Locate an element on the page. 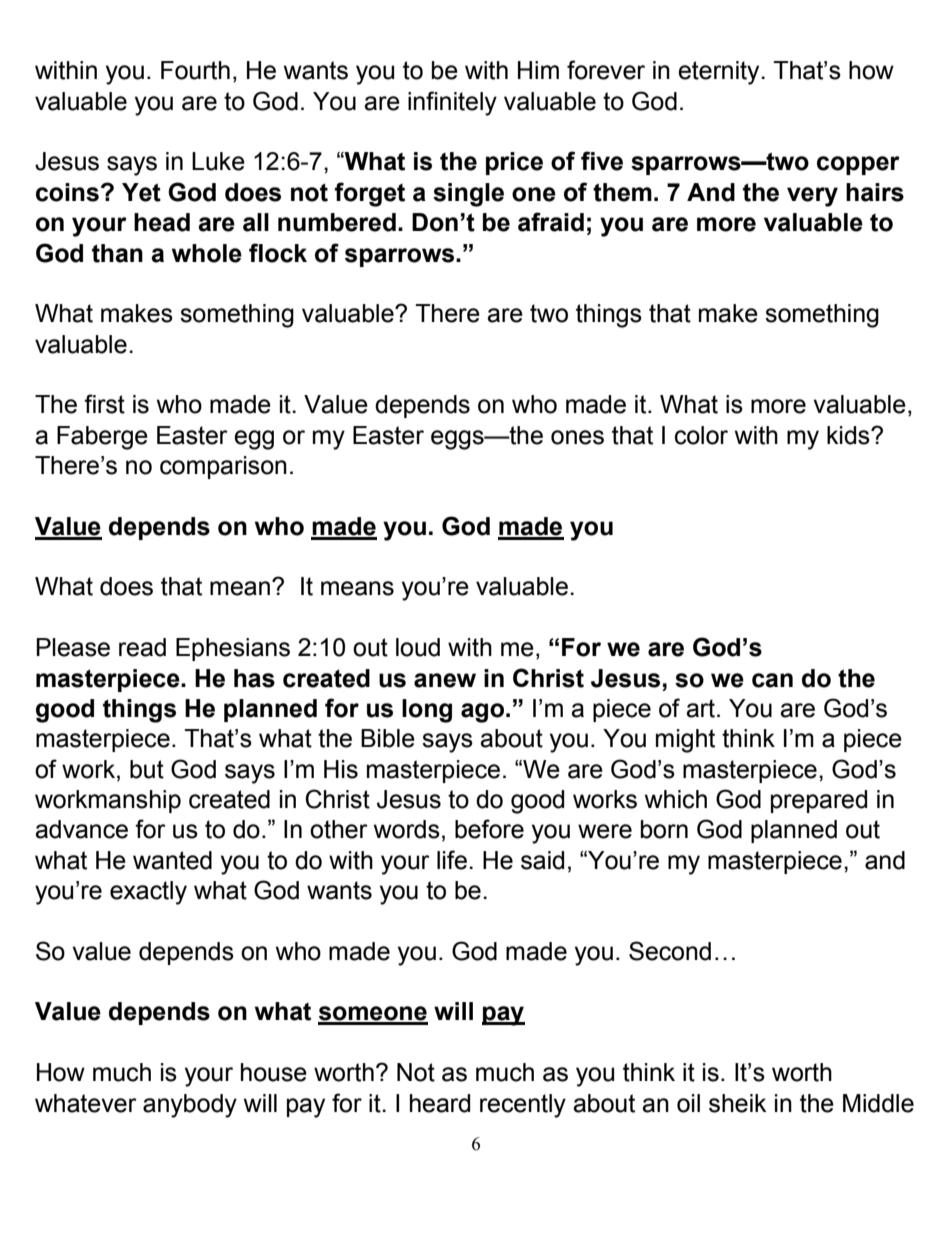  Fourth is located at coordinates (195, 70).
